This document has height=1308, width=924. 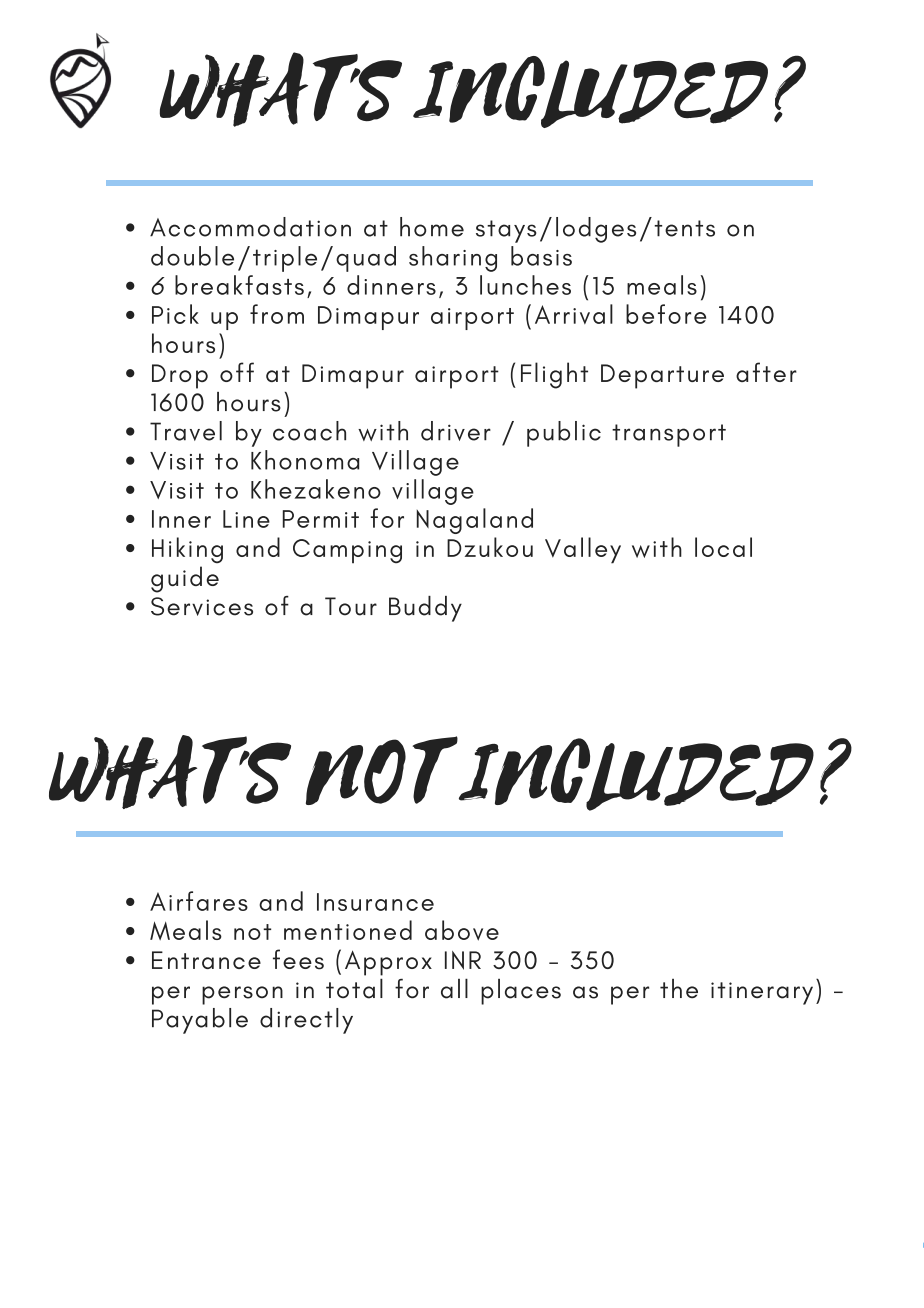 I want to click on before, so click(x=666, y=314).
